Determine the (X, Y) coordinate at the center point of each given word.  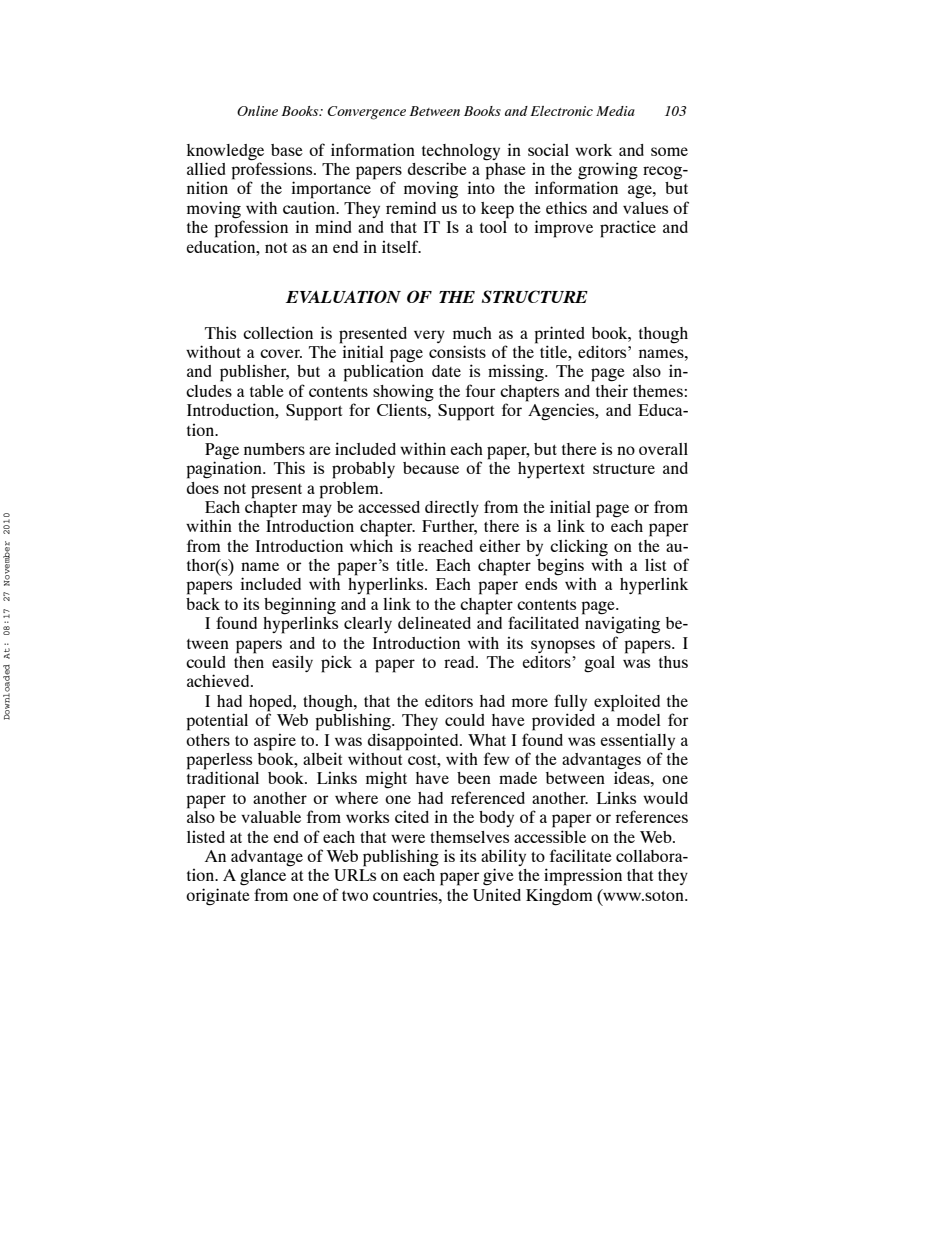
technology (461, 152)
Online (257, 111)
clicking (579, 548)
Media (615, 111)
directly (452, 508)
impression (583, 877)
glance (263, 877)
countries (406, 895)
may (317, 510)
